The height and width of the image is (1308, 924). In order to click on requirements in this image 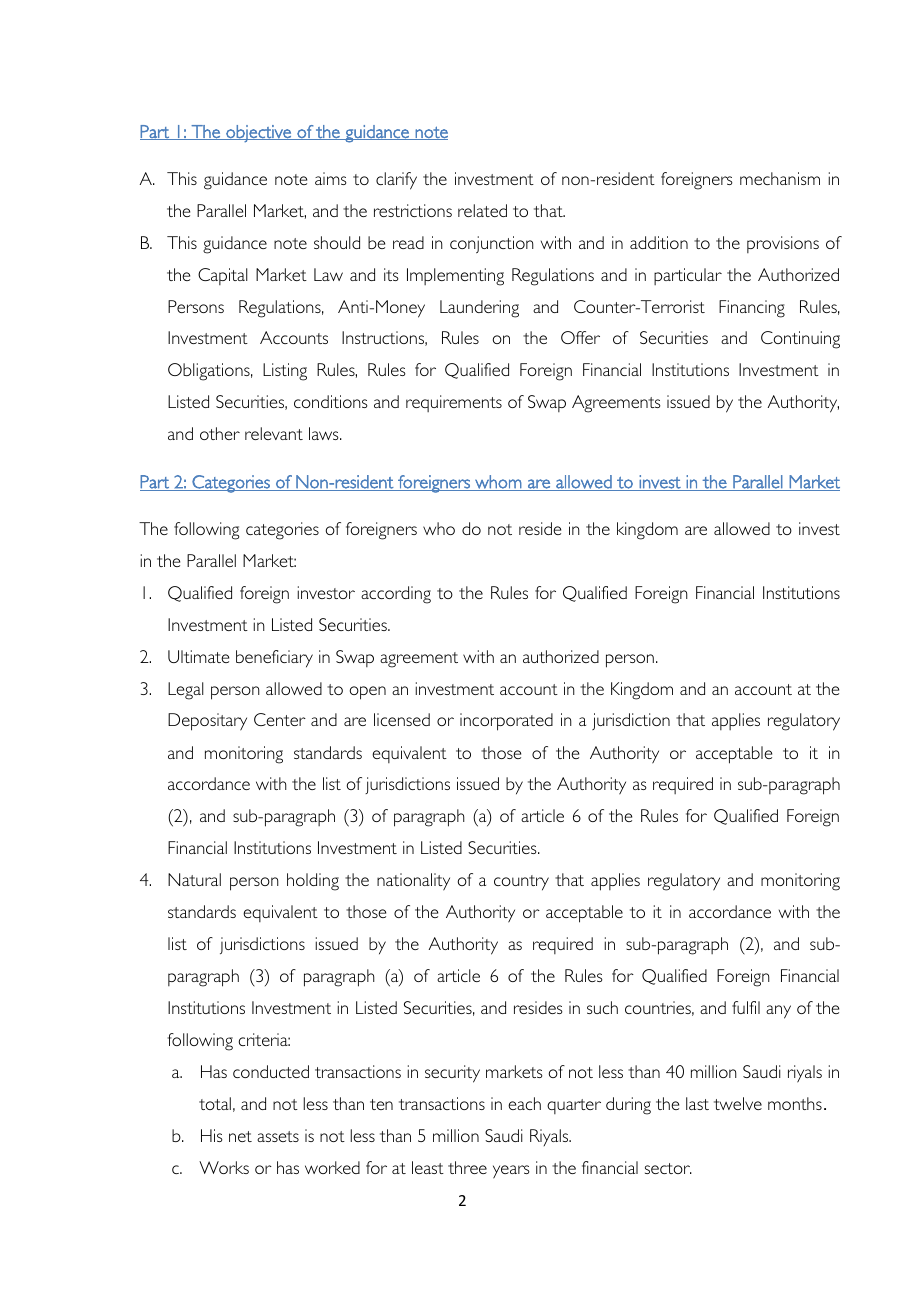, I will do `click(454, 403)`.
